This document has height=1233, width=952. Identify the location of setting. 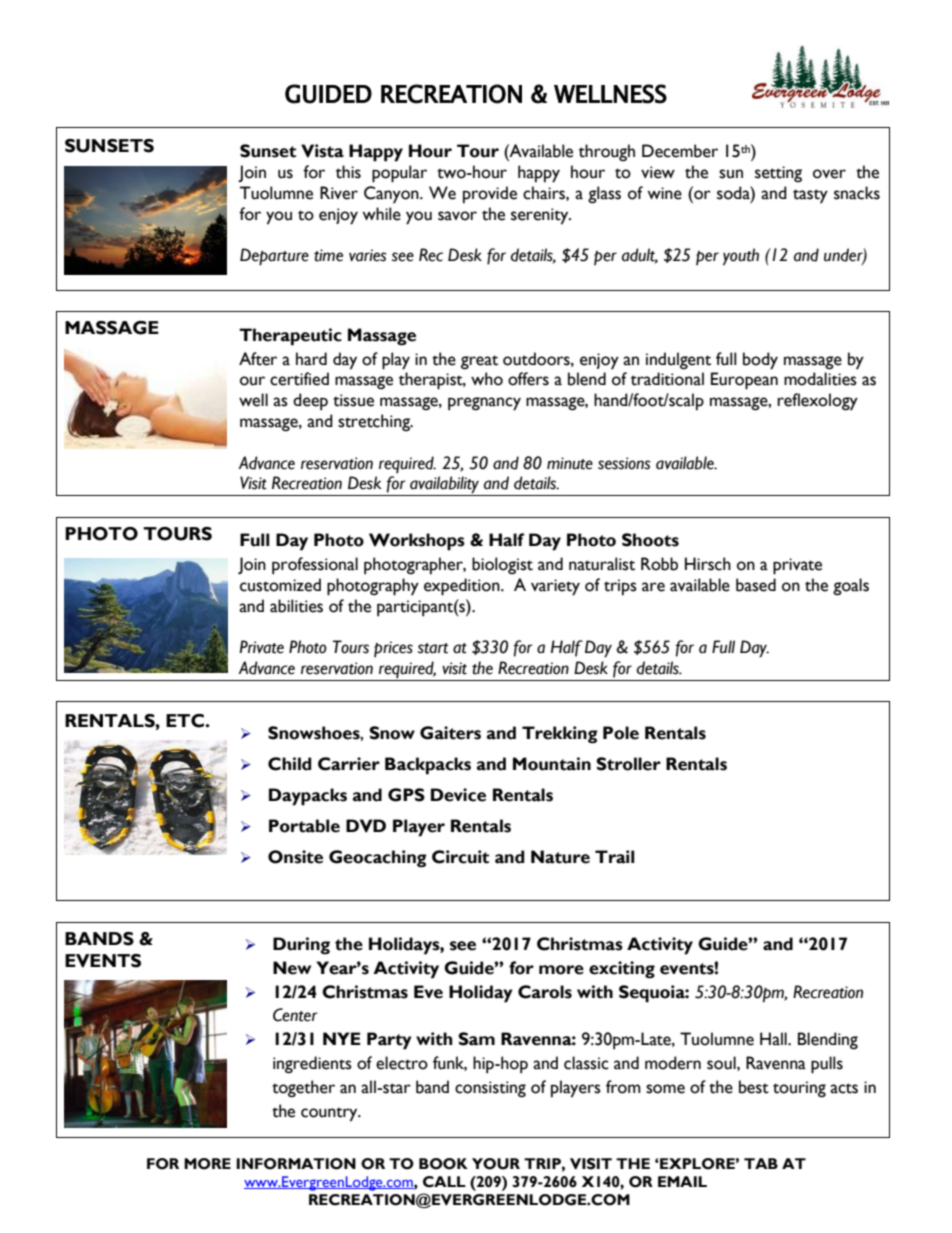
(778, 174).
